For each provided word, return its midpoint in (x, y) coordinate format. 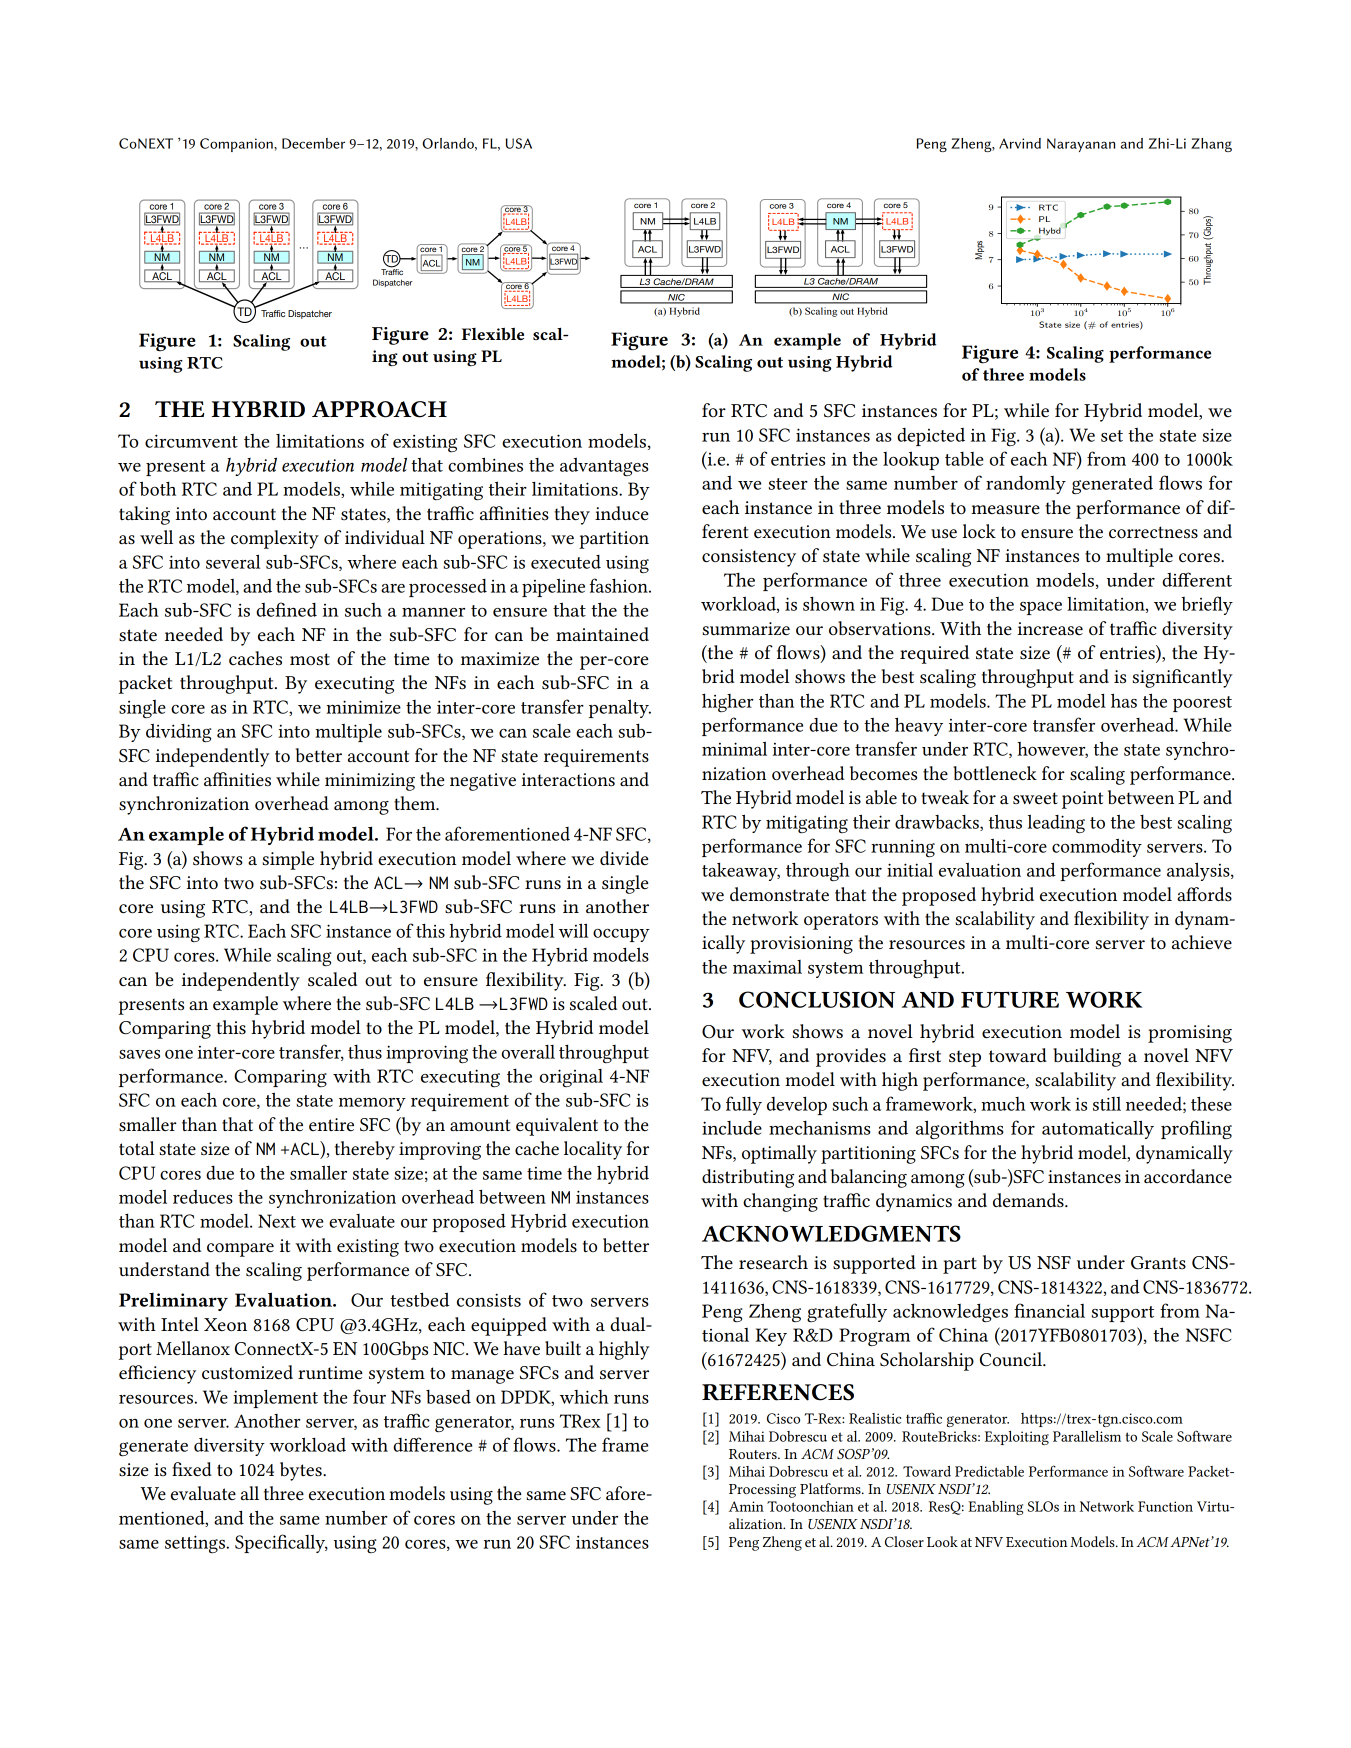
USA (519, 143)
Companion (237, 145)
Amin (746, 1506)
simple (288, 860)
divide (624, 858)
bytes (302, 1471)
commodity (1097, 847)
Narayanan (1081, 145)
